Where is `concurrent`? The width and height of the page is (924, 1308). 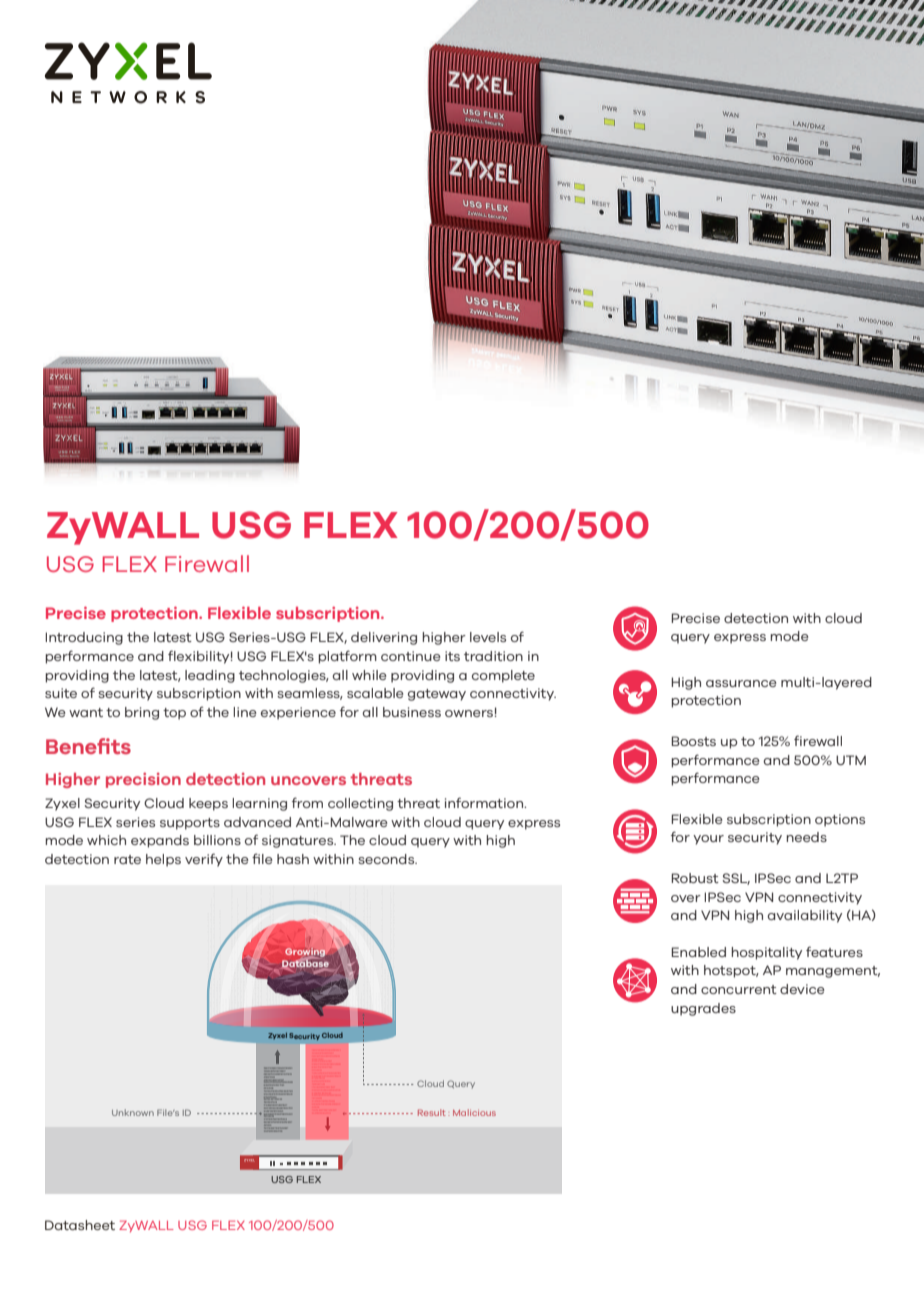 concurrent is located at coordinates (739, 989).
